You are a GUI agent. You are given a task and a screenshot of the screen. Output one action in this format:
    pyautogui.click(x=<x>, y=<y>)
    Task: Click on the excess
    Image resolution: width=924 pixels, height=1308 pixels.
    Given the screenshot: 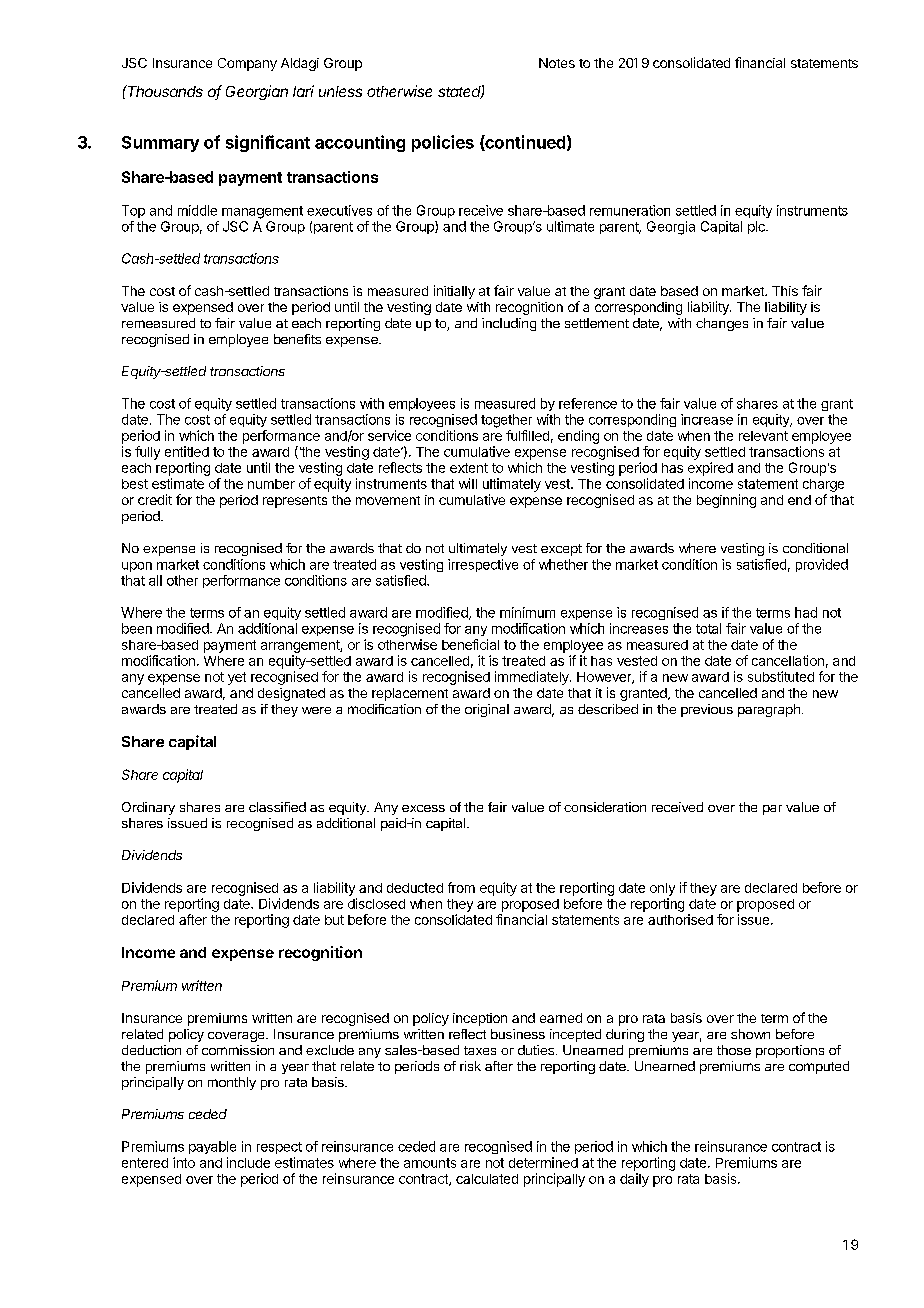 What is the action you would take?
    pyautogui.click(x=423, y=808)
